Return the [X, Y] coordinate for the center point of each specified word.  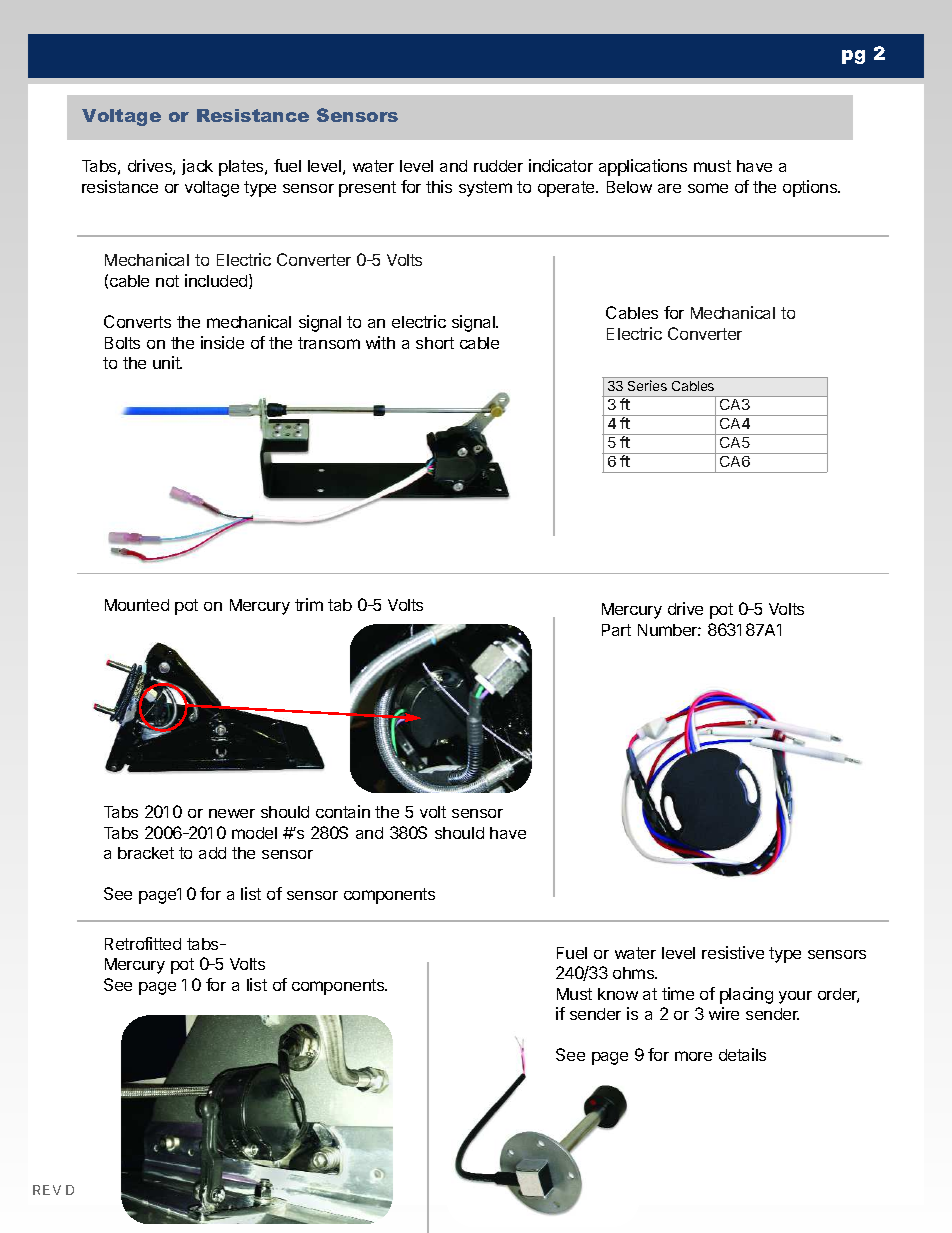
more [693, 1056]
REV [47, 1190]
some [708, 188]
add [212, 853]
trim [309, 604]
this [439, 186]
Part [616, 630]
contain [343, 811]
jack [197, 167]
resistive [733, 952]
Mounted [137, 605]
